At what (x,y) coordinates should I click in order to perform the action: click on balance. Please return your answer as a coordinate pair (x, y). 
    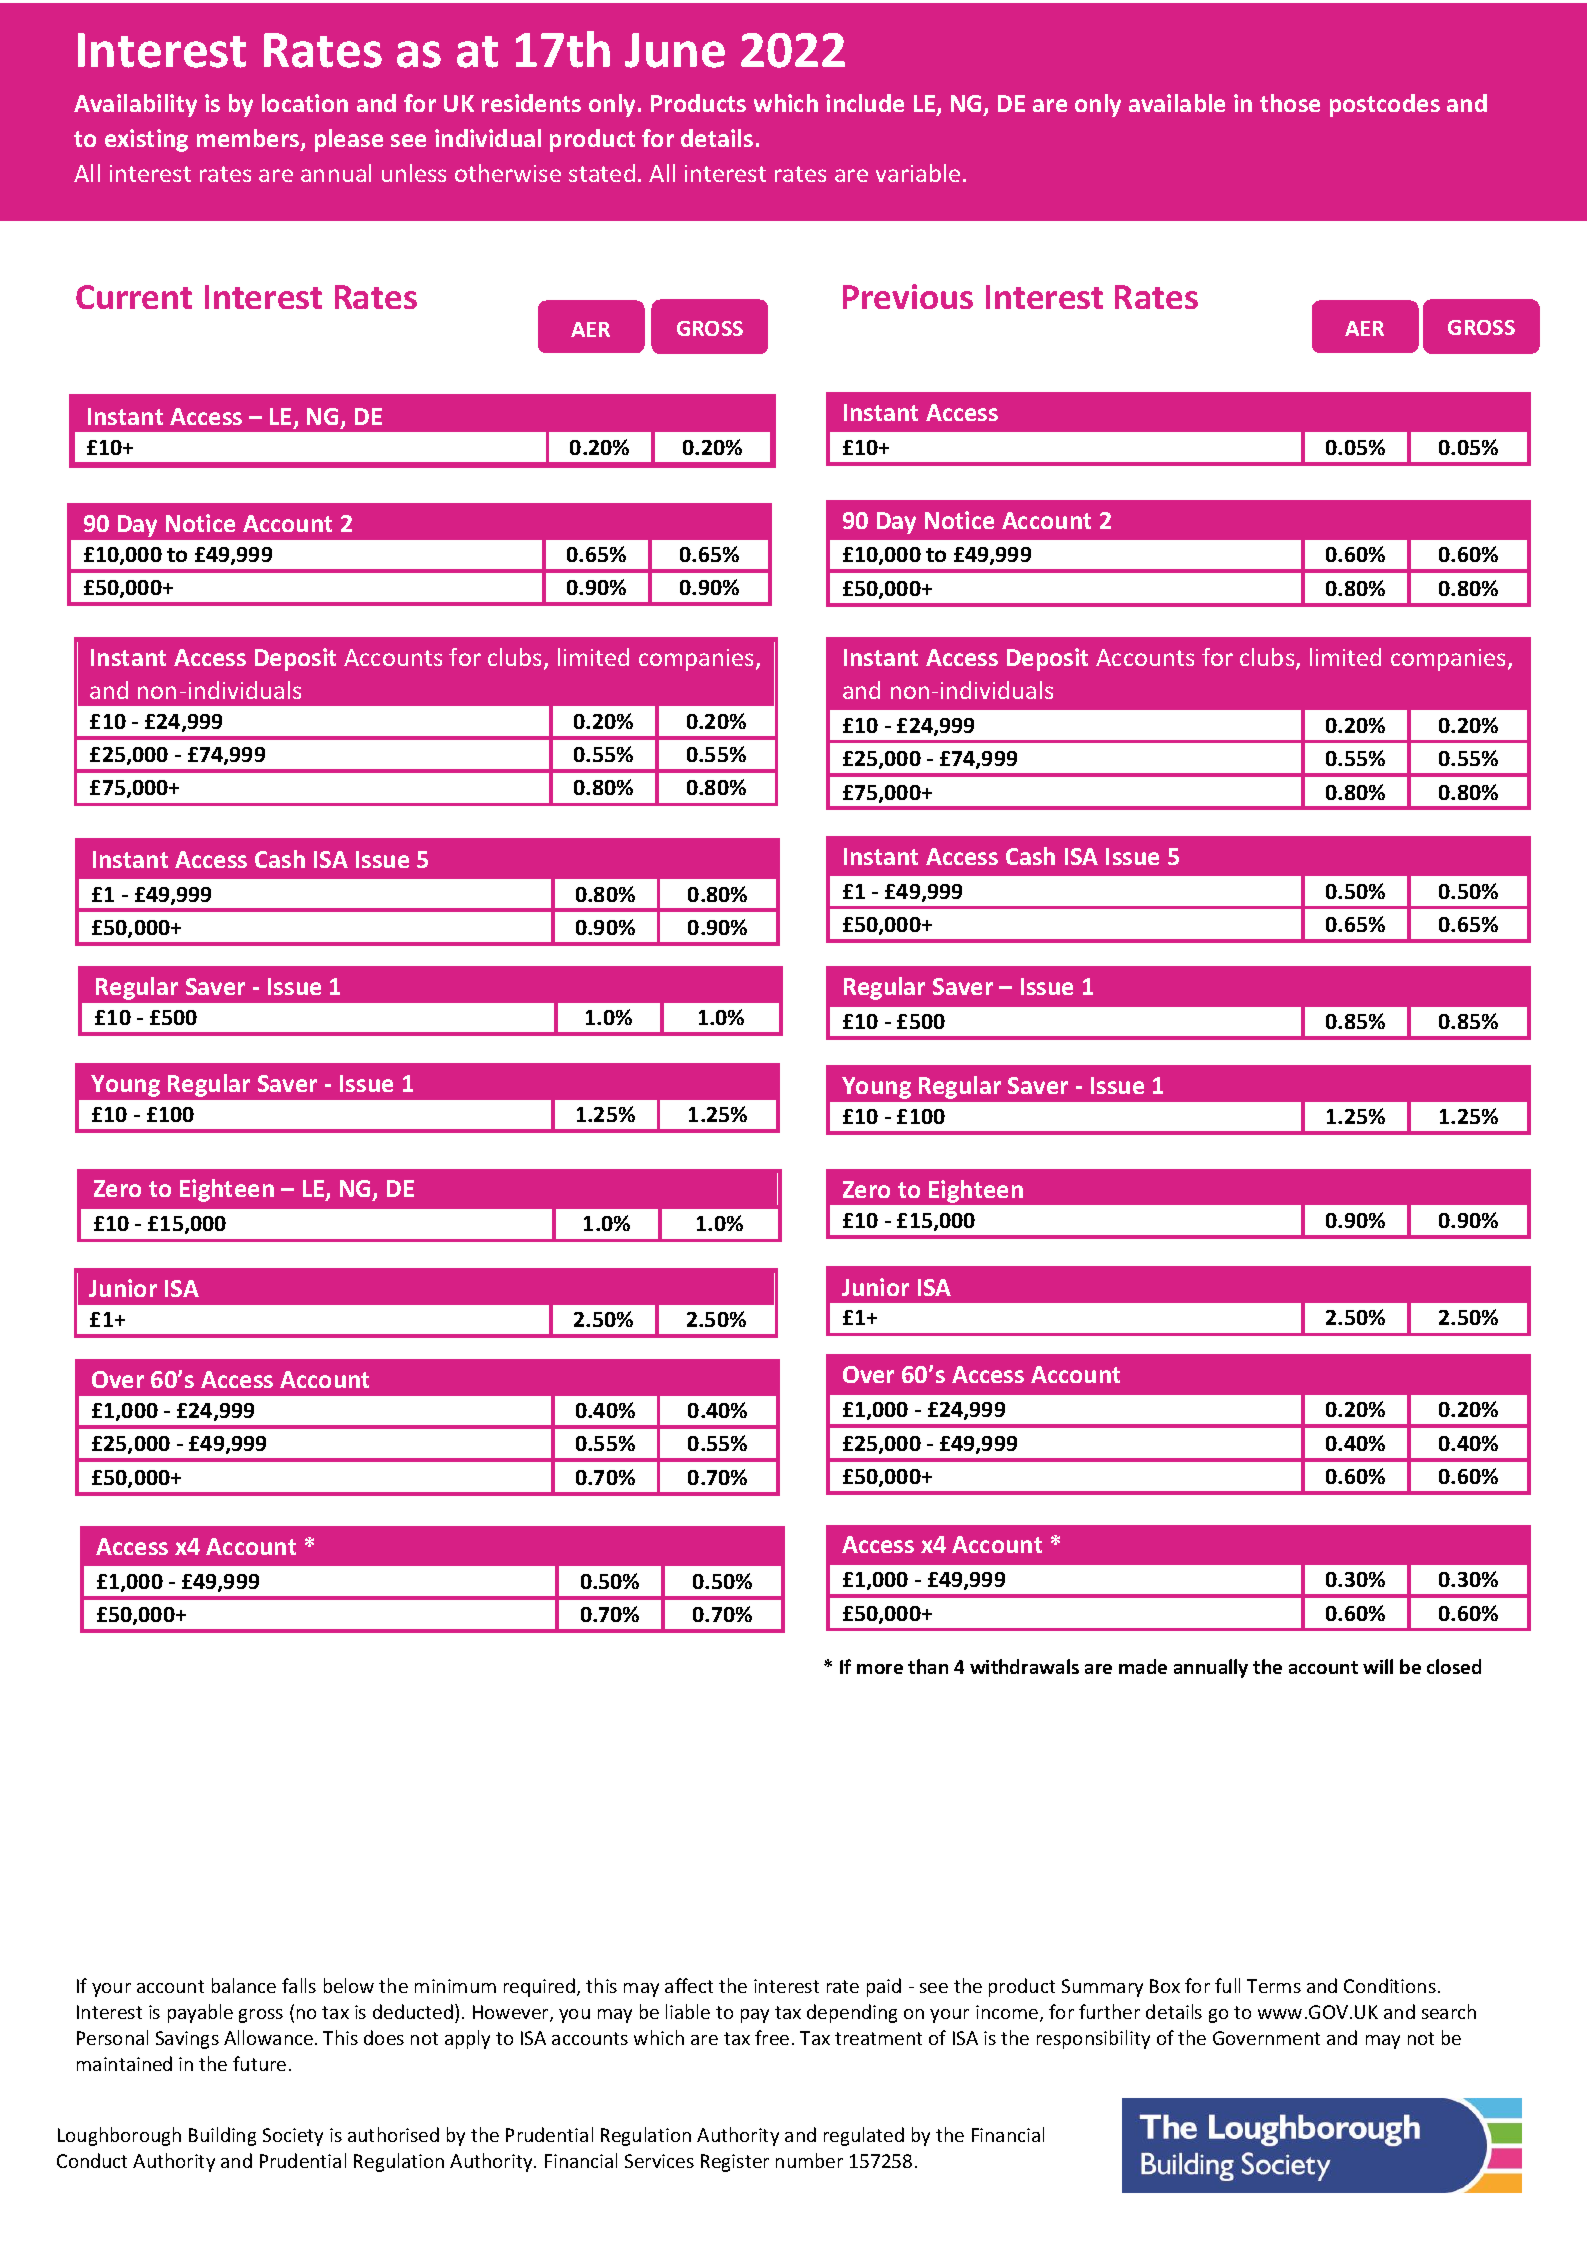
    Looking at the image, I should click on (244, 1985).
